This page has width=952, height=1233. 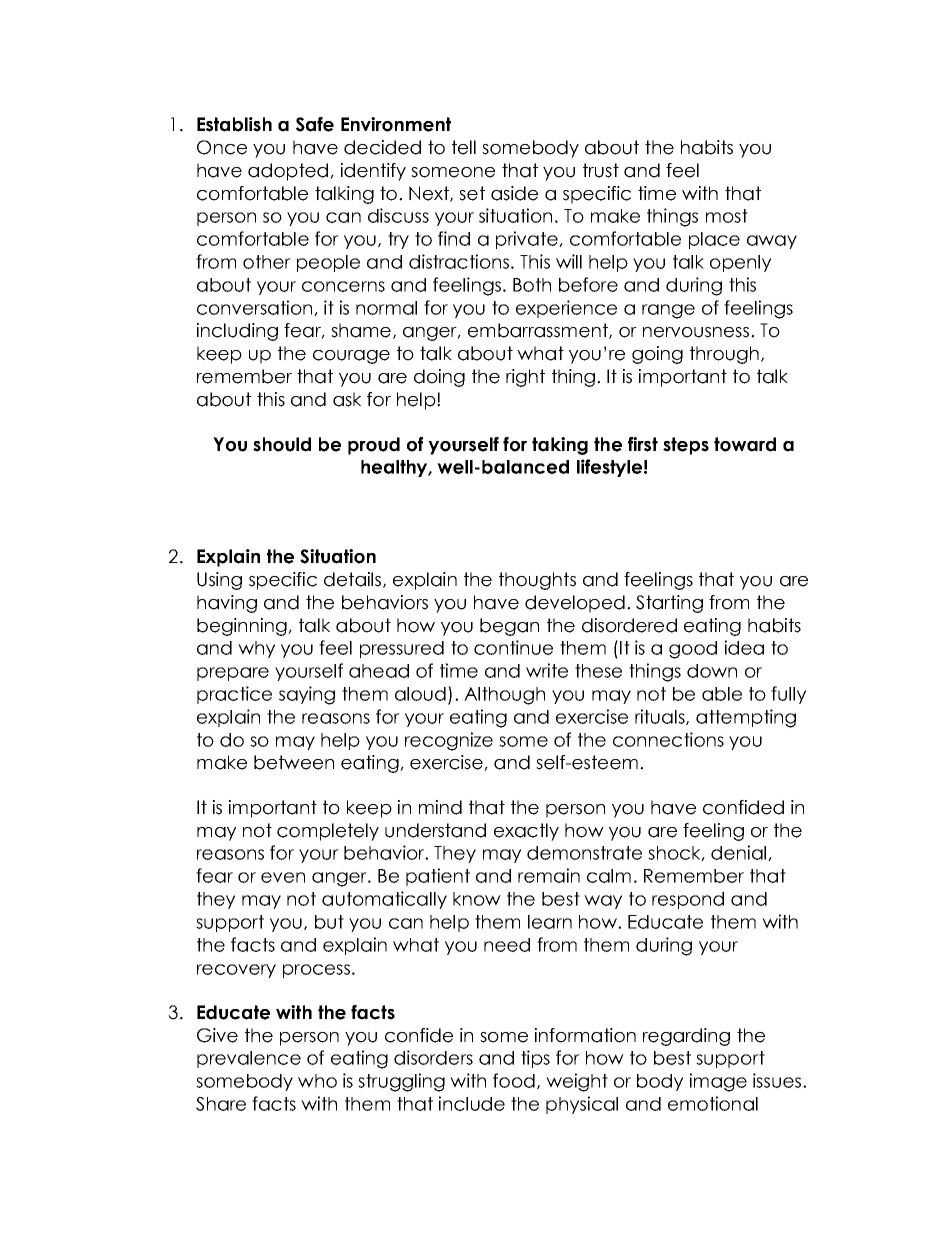 What do you see at coordinates (718, 1082) in the page?
I see `image` at bounding box center [718, 1082].
